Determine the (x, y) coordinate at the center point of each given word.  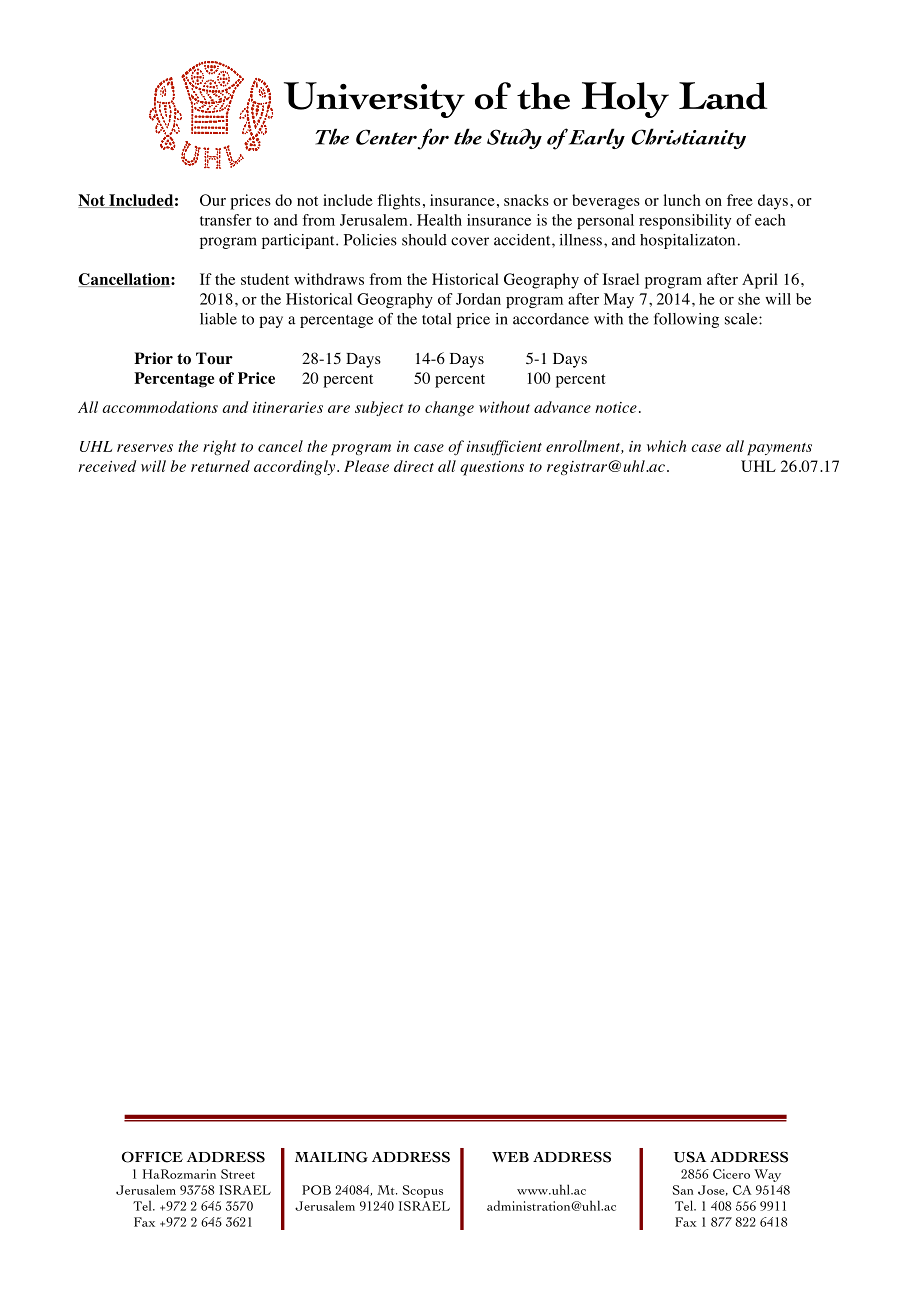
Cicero (731, 1174)
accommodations (160, 407)
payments (779, 449)
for (433, 139)
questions (492, 468)
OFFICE (152, 1157)
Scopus (423, 1191)
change (449, 408)
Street (238, 1174)
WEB (510, 1157)
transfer (226, 220)
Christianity (688, 138)
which (666, 446)
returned (220, 466)
